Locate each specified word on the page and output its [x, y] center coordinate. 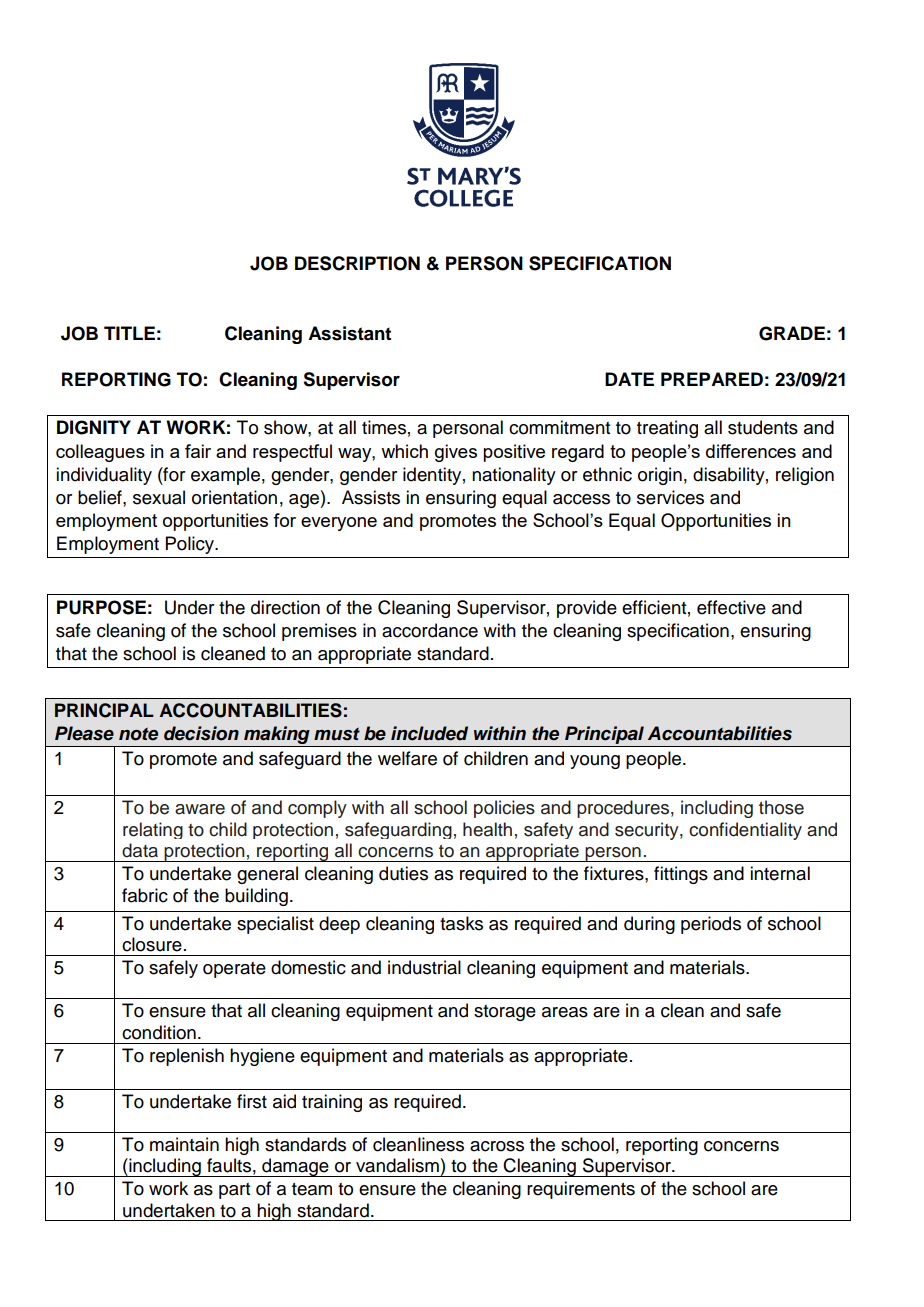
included [429, 733]
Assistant [349, 333]
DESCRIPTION [357, 263]
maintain [184, 1144]
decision [201, 733]
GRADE [792, 333]
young [595, 762]
